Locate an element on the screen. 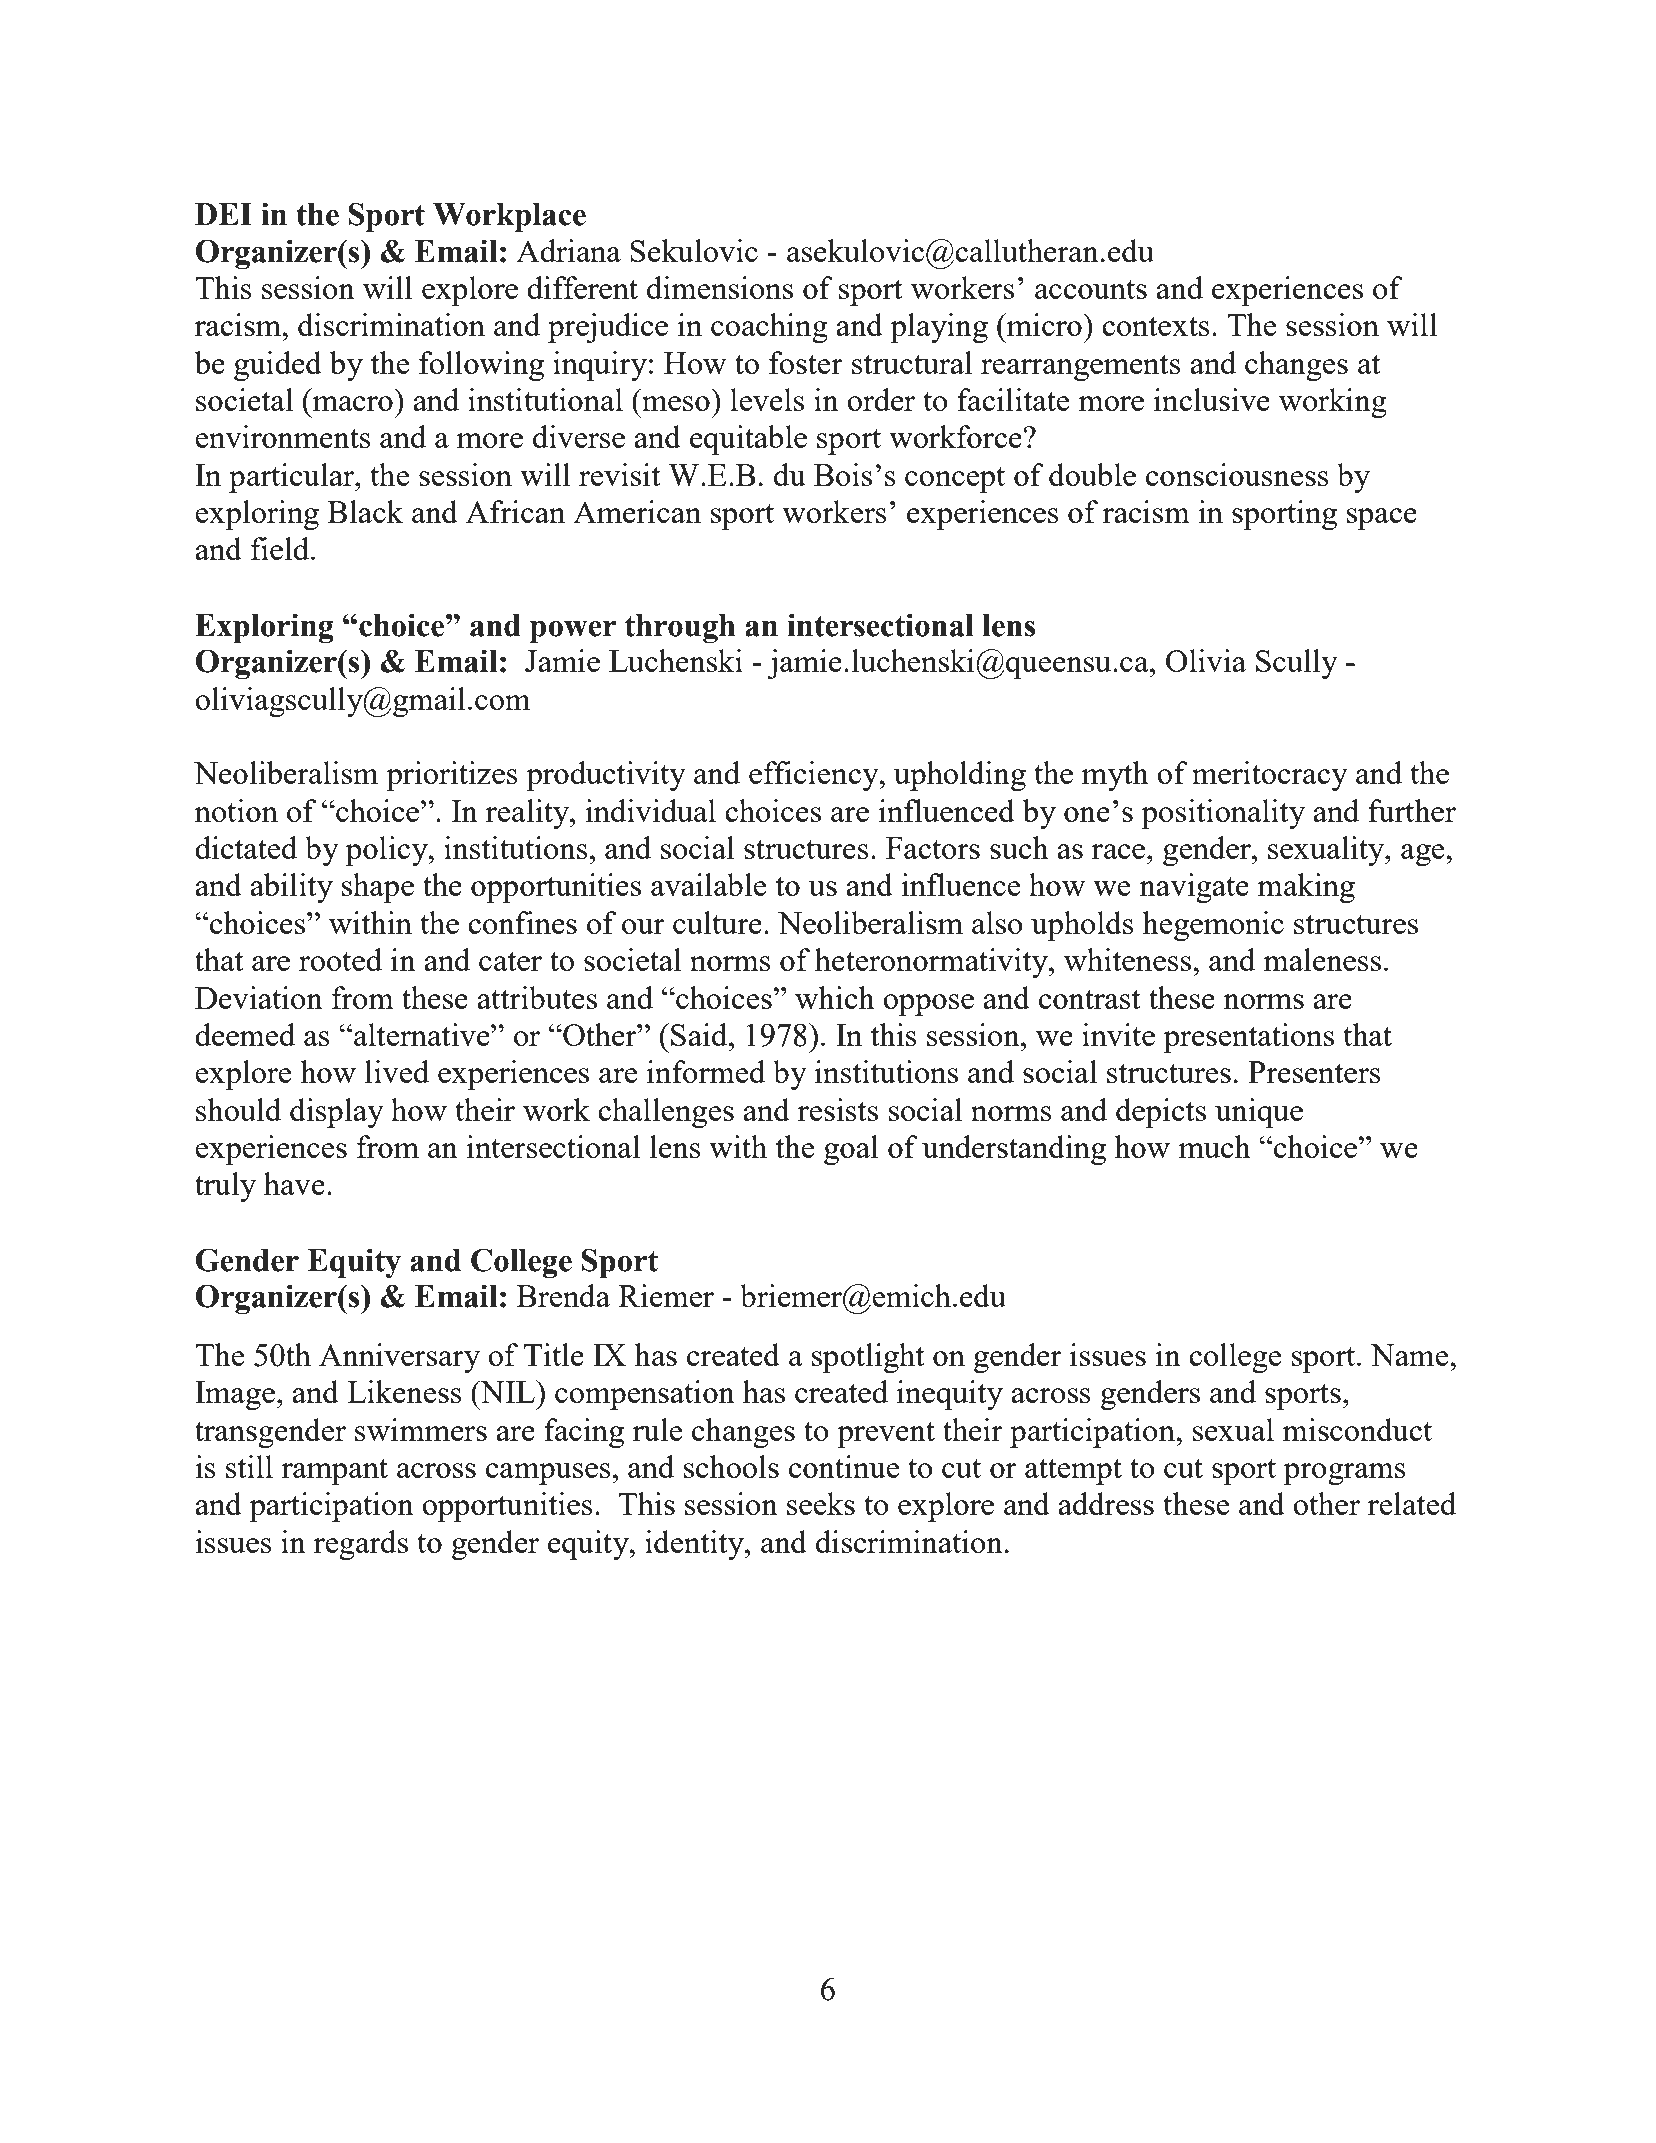  dimensions is located at coordinates (720, 287).
